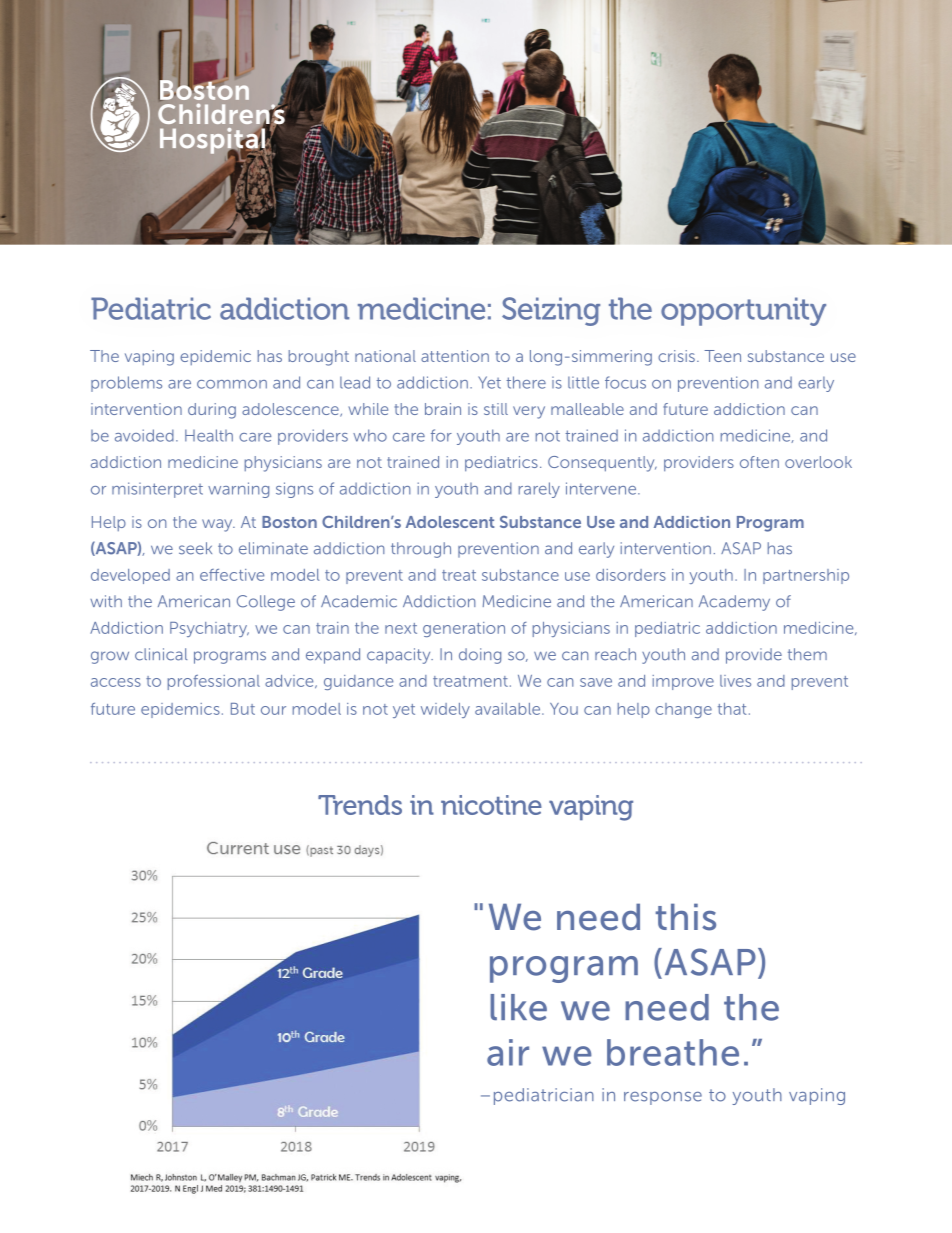 This image has height=1233, width=952. What do you see at coordinates (722, 356) in the image?
I see `Teen` at bounding box center [722, 356].
